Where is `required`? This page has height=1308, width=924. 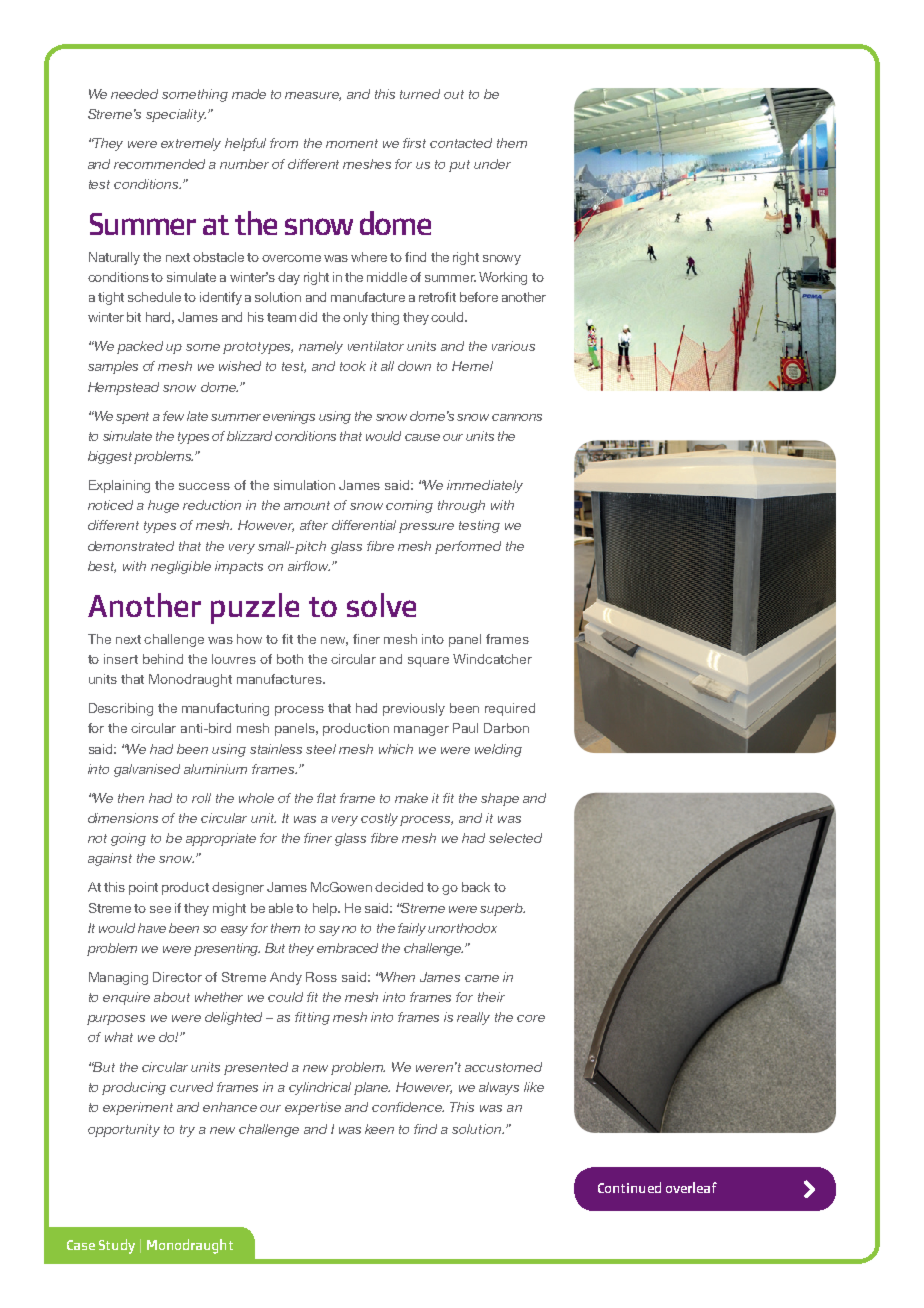 required is located at coordinates (510, 709).
